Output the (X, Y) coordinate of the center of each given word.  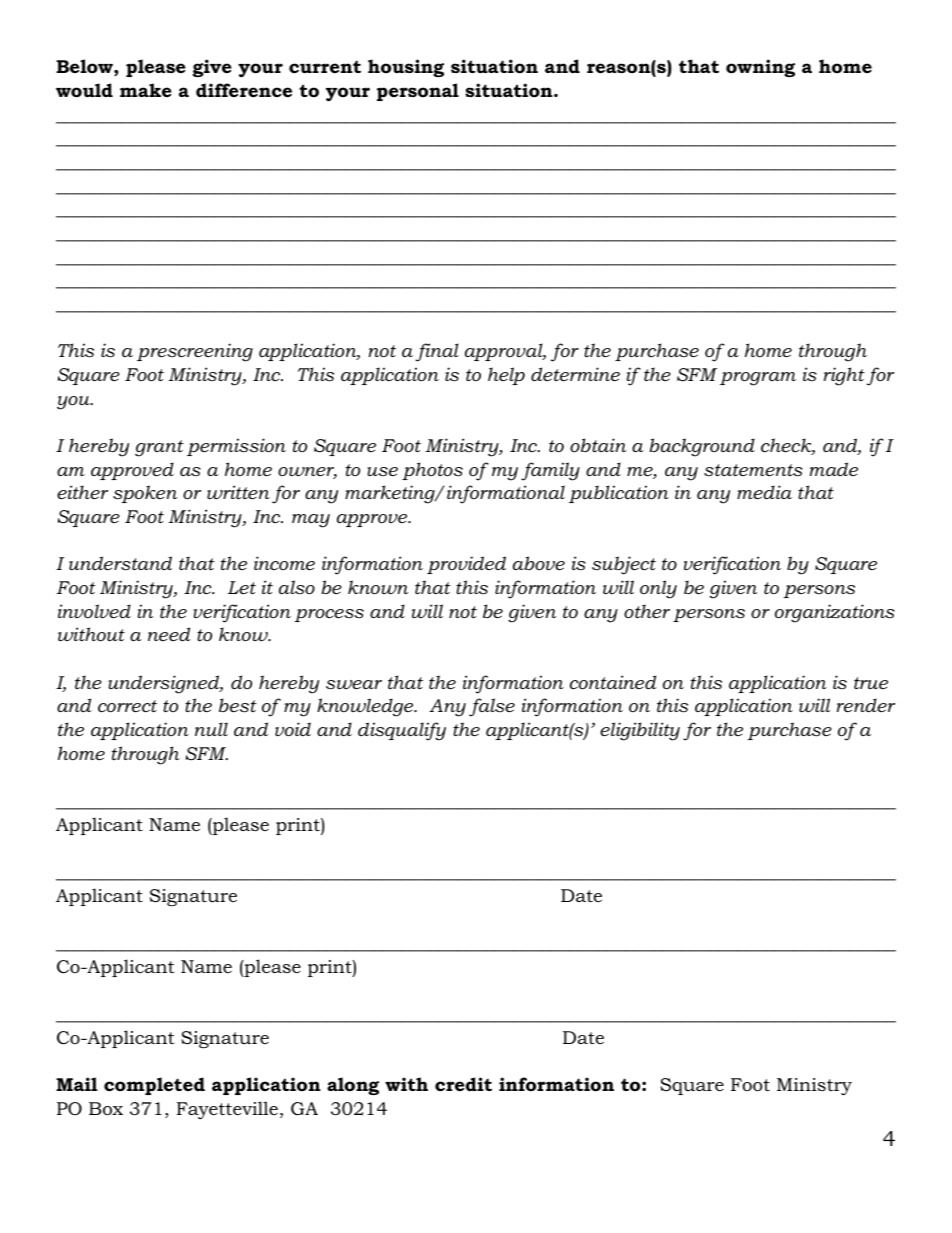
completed (154, 1086)
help (506, 376)
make (146, 90)
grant (159, 448)
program (758, 379)
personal (418, 92)
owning (760, 68)
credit (463, 1084)
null (211, 729)
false (492, 707)
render (866, 705)
